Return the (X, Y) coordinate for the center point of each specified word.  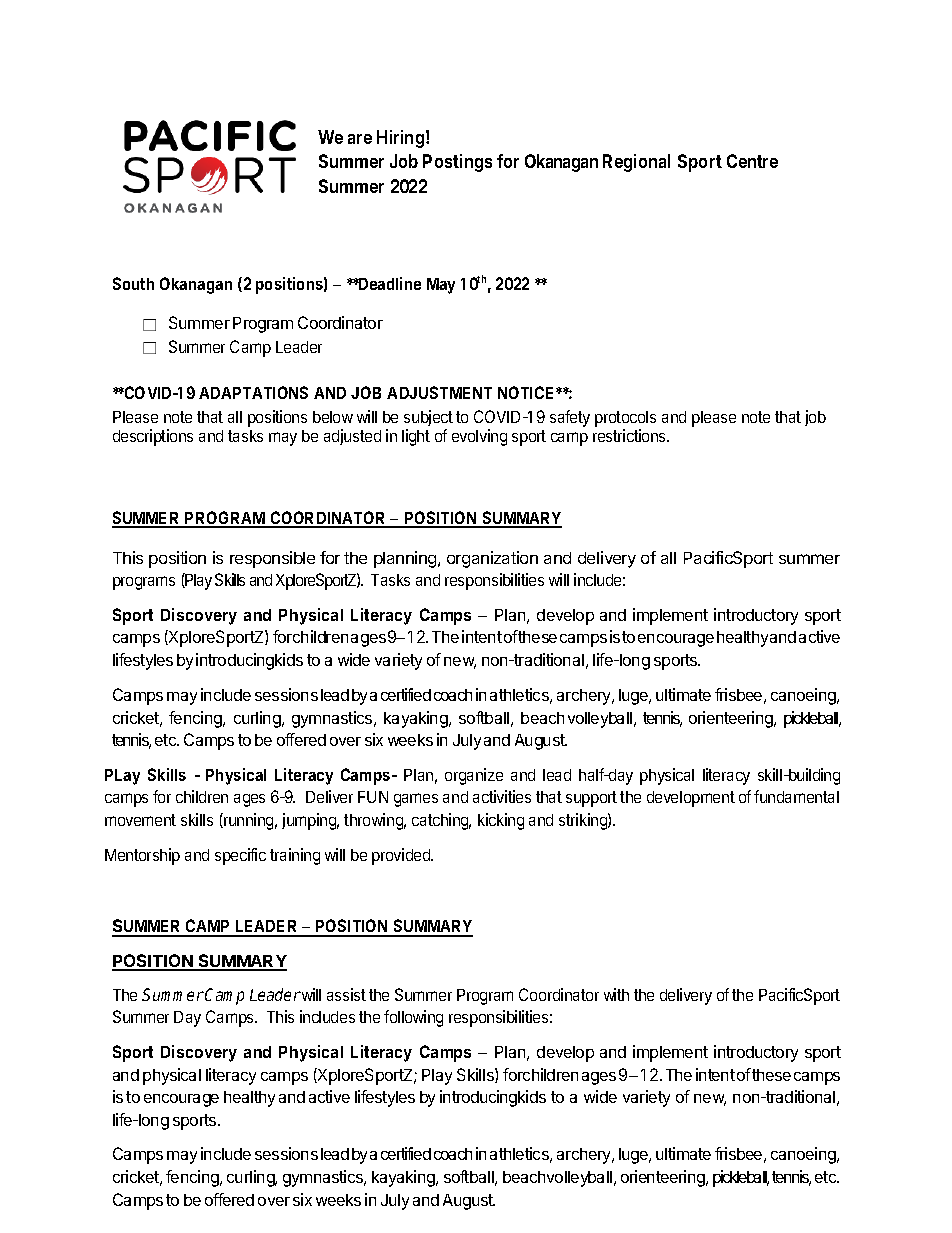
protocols (625, 419)
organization (492, 559)
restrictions (631, 435)
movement (140, 820)
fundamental (796, 796)
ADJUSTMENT (439, 392)
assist (346, 994)
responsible (272, 559)
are (360, 139)
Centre (752, 161)
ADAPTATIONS (253, 392)
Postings (457, 163)
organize (474, 776)
